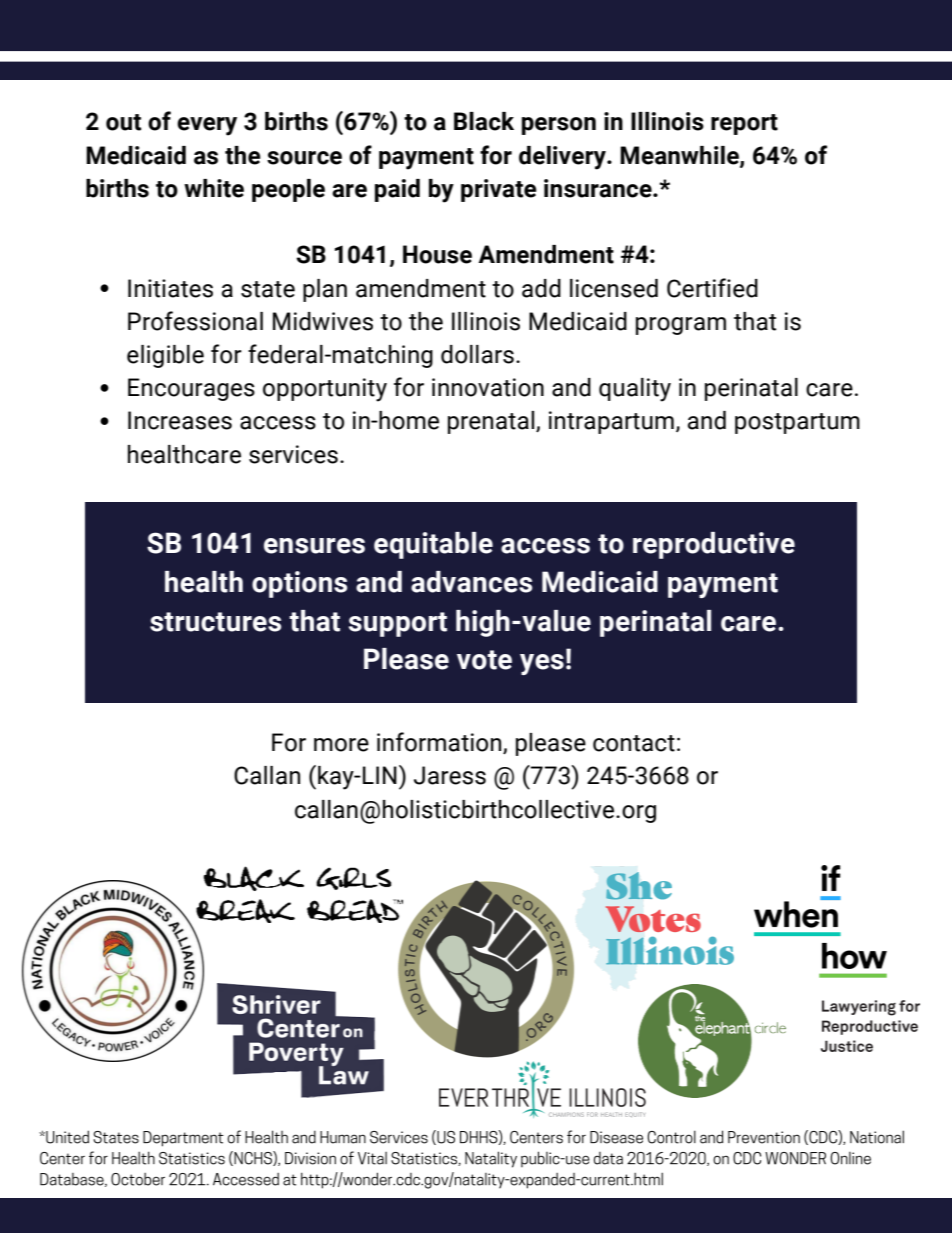  Describe the element at coordinates (744, 124) in the document. I see `report` at that location.
